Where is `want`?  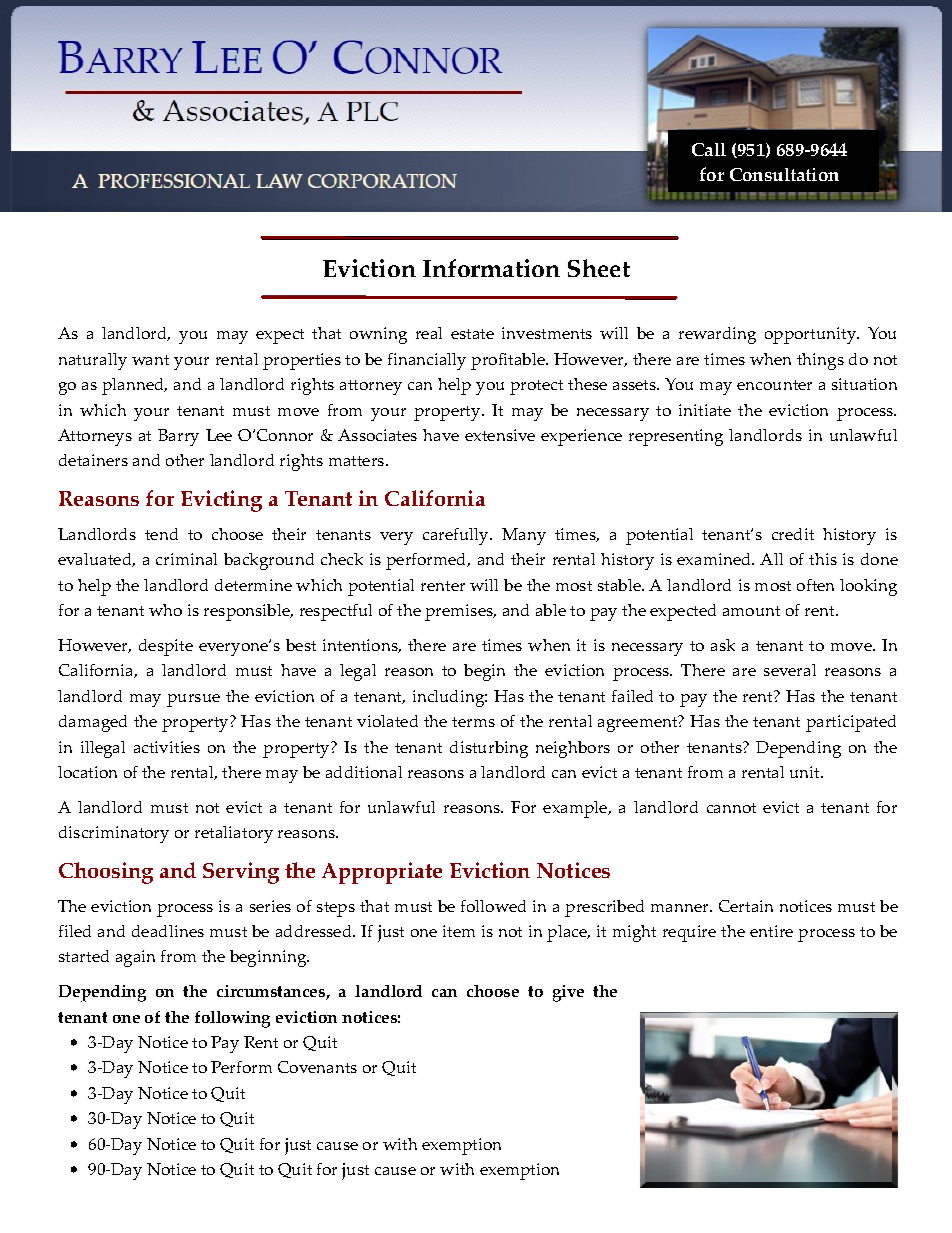
want is located at coordinates (150, 360).
